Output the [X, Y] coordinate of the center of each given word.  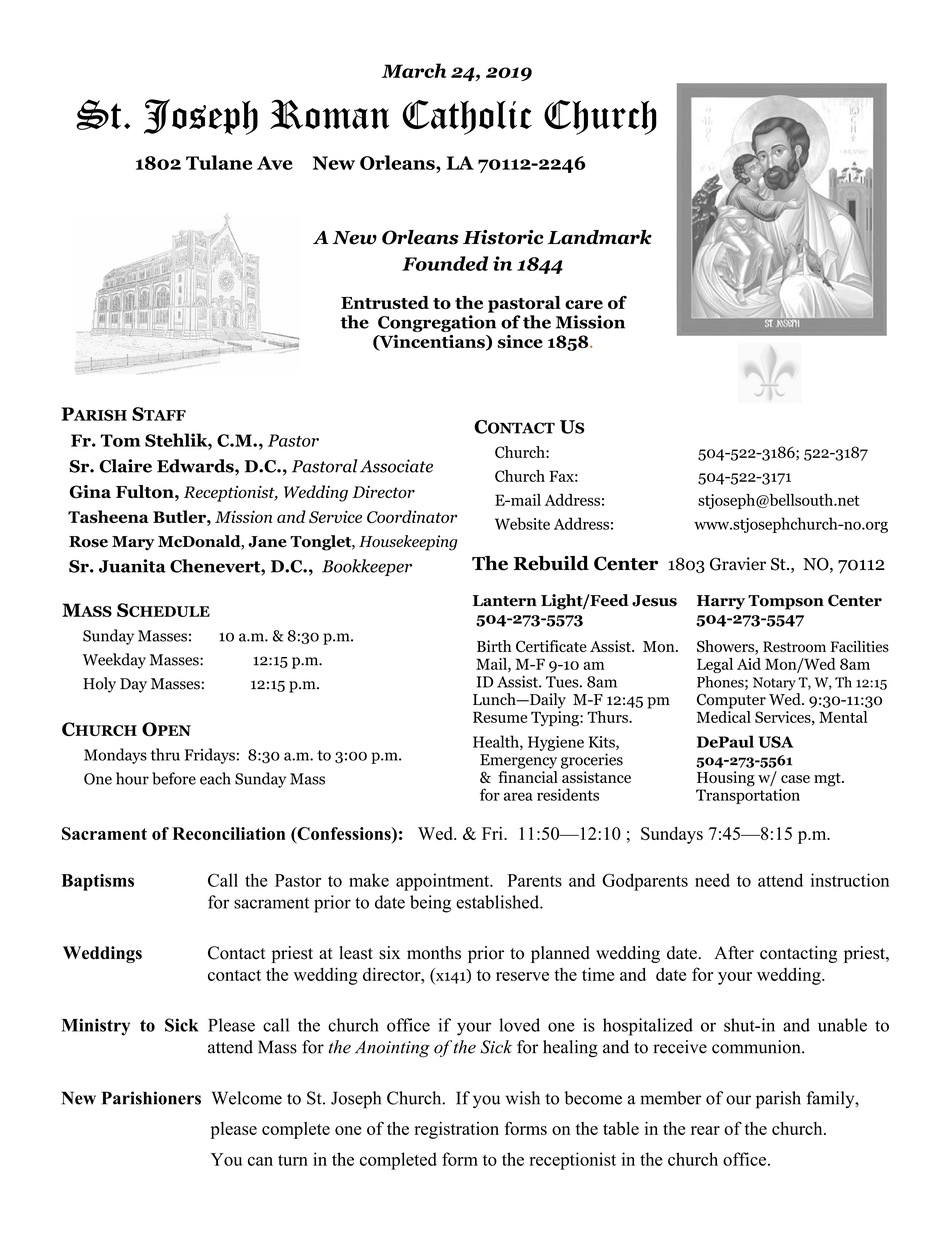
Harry [721, 602]
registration [456, 1130]
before [174, 778]
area [518, 796]
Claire [125, 466]
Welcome [246, 1098]
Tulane [219, 162]
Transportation [748, 796]
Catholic [467, 117]
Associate [396, 466]
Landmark [600, 237]
